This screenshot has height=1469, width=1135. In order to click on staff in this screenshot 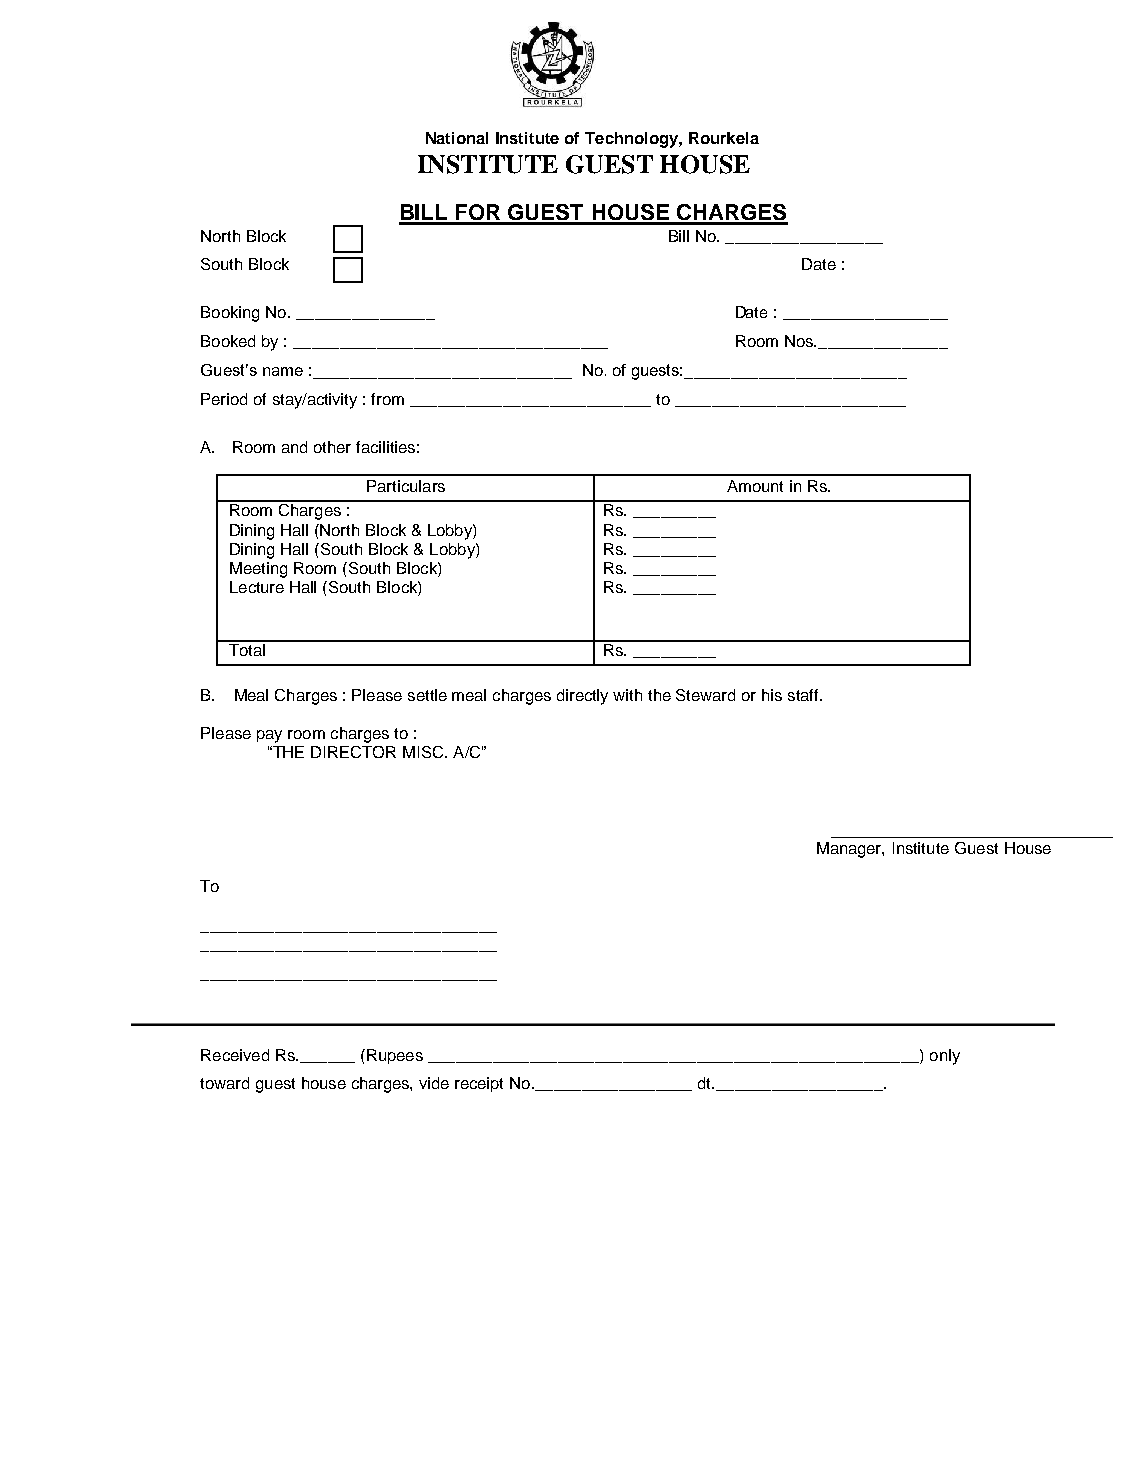, I will do `click(804, 695)`.
